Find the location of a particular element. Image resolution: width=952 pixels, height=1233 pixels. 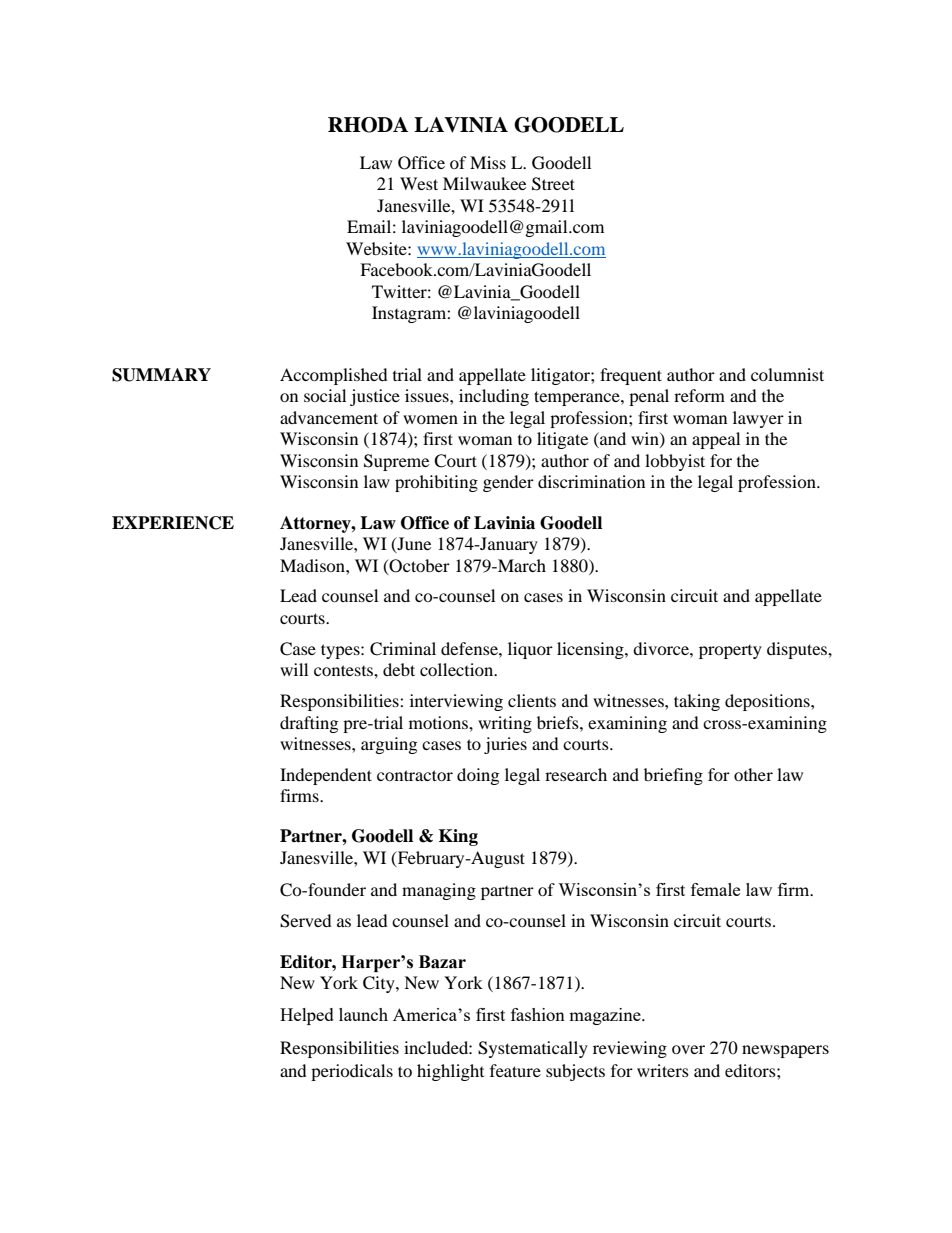

defense is located at coordinates (470, 648).
